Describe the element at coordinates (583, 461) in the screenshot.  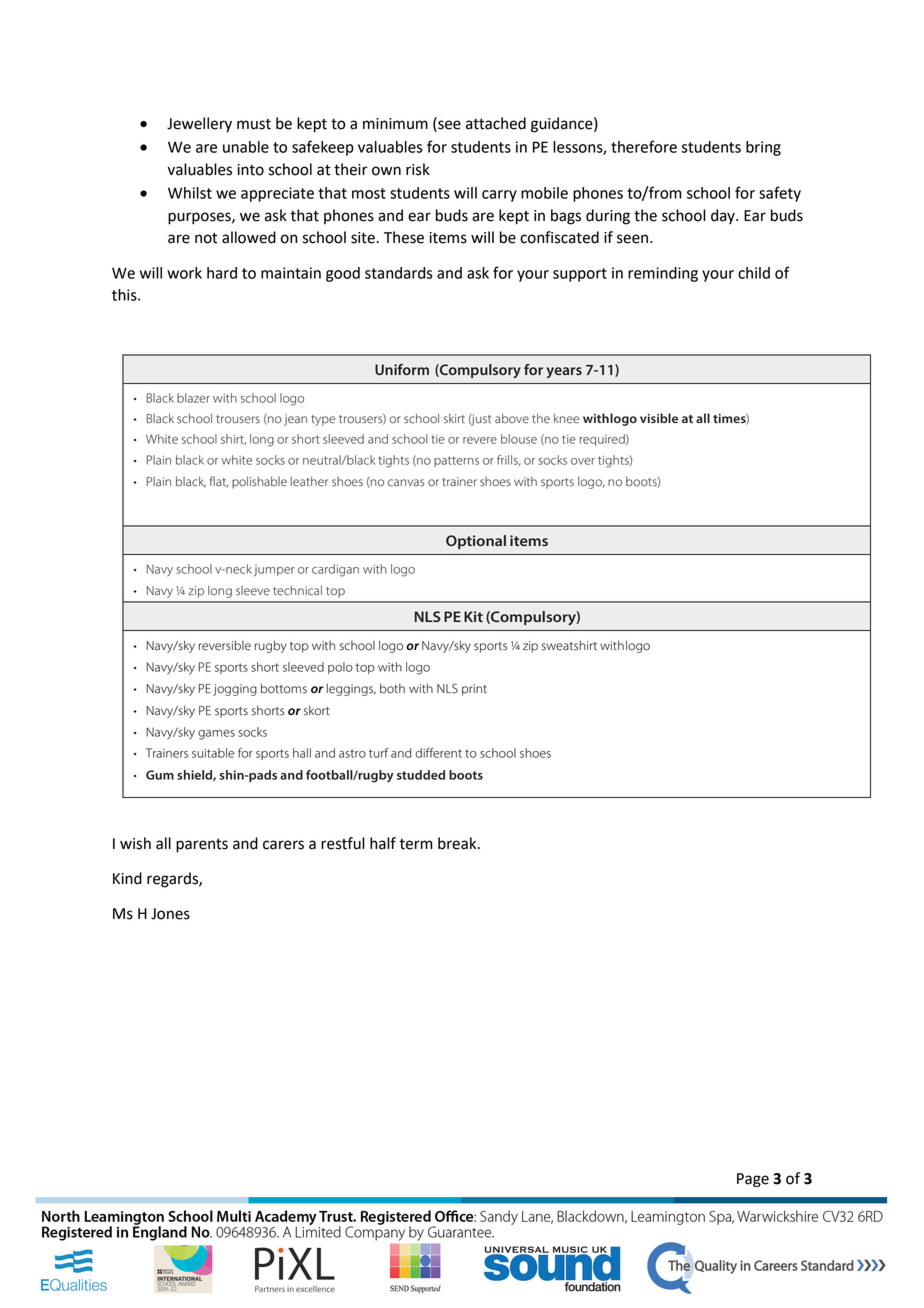
I see `over` at that location.
